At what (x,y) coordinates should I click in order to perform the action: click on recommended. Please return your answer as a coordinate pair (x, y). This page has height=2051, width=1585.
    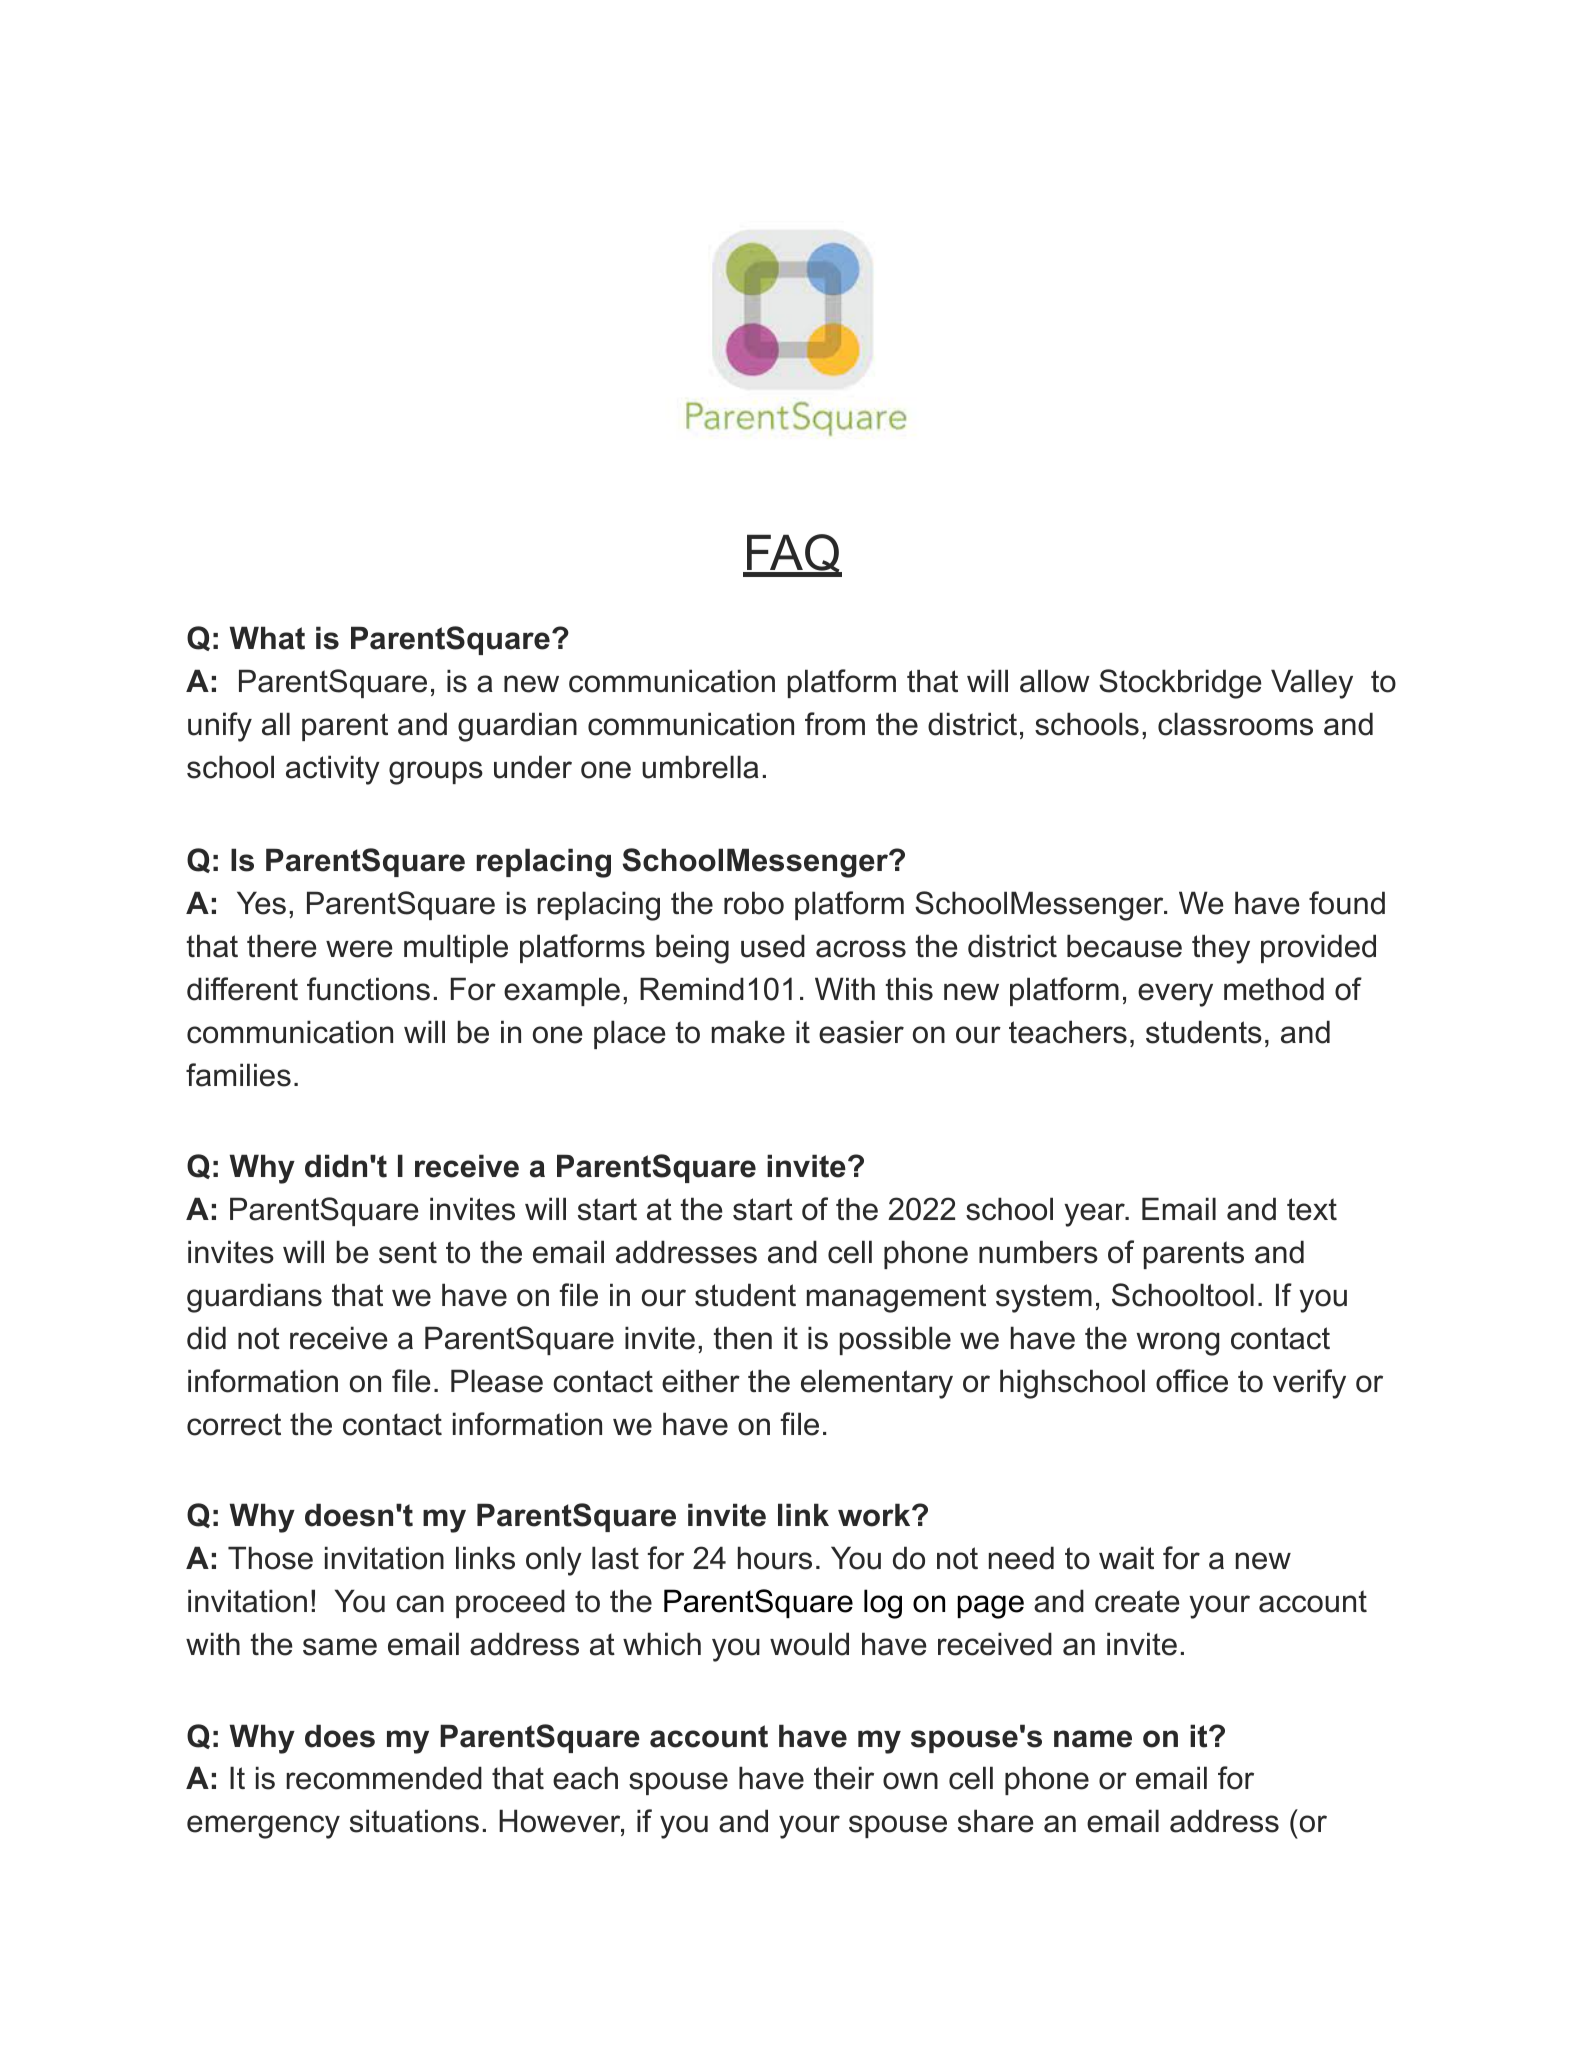
    Looking at the image, I should click on (384, 1778).
